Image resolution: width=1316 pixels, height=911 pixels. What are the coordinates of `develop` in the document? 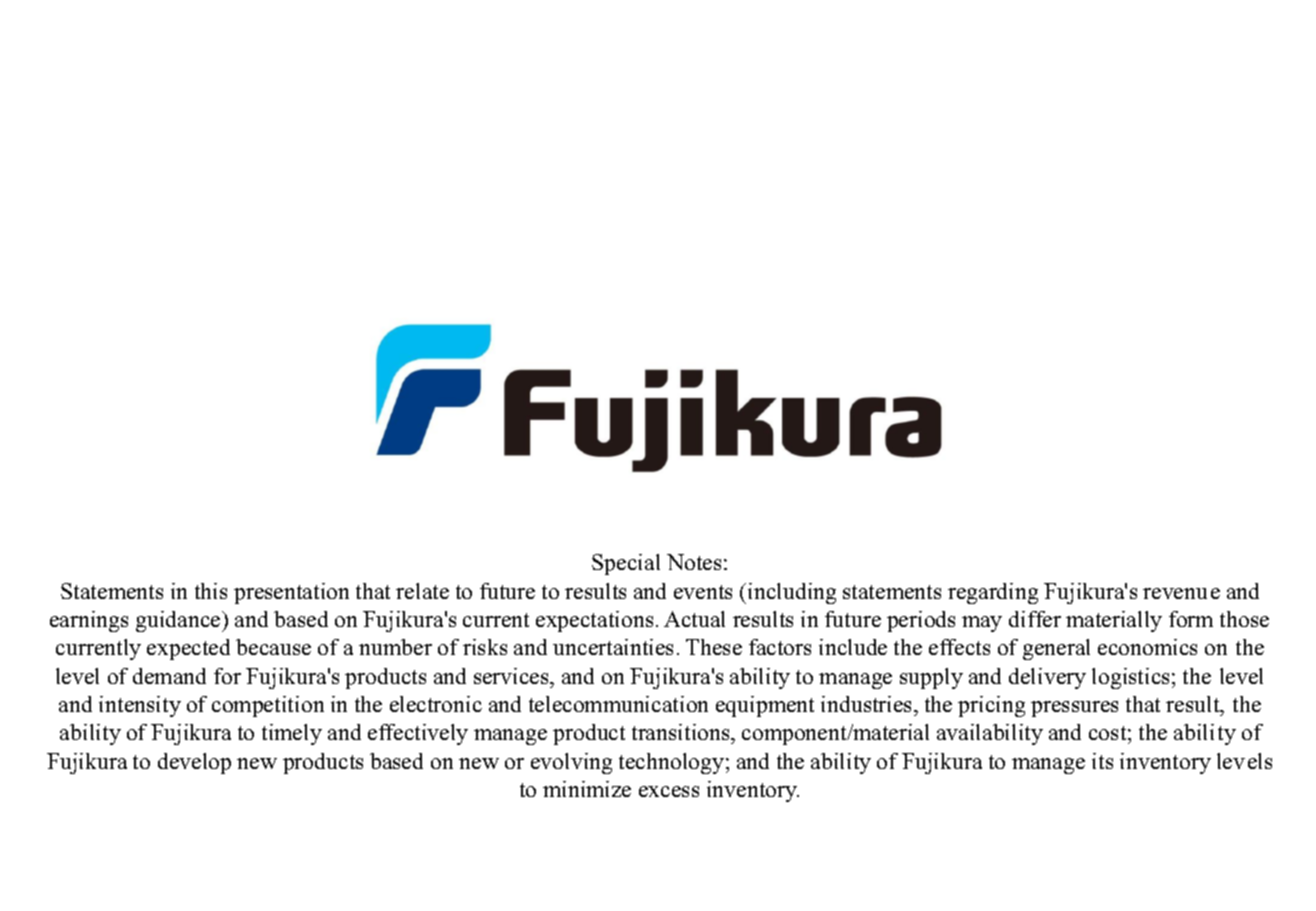 It's located at (194, 763).
